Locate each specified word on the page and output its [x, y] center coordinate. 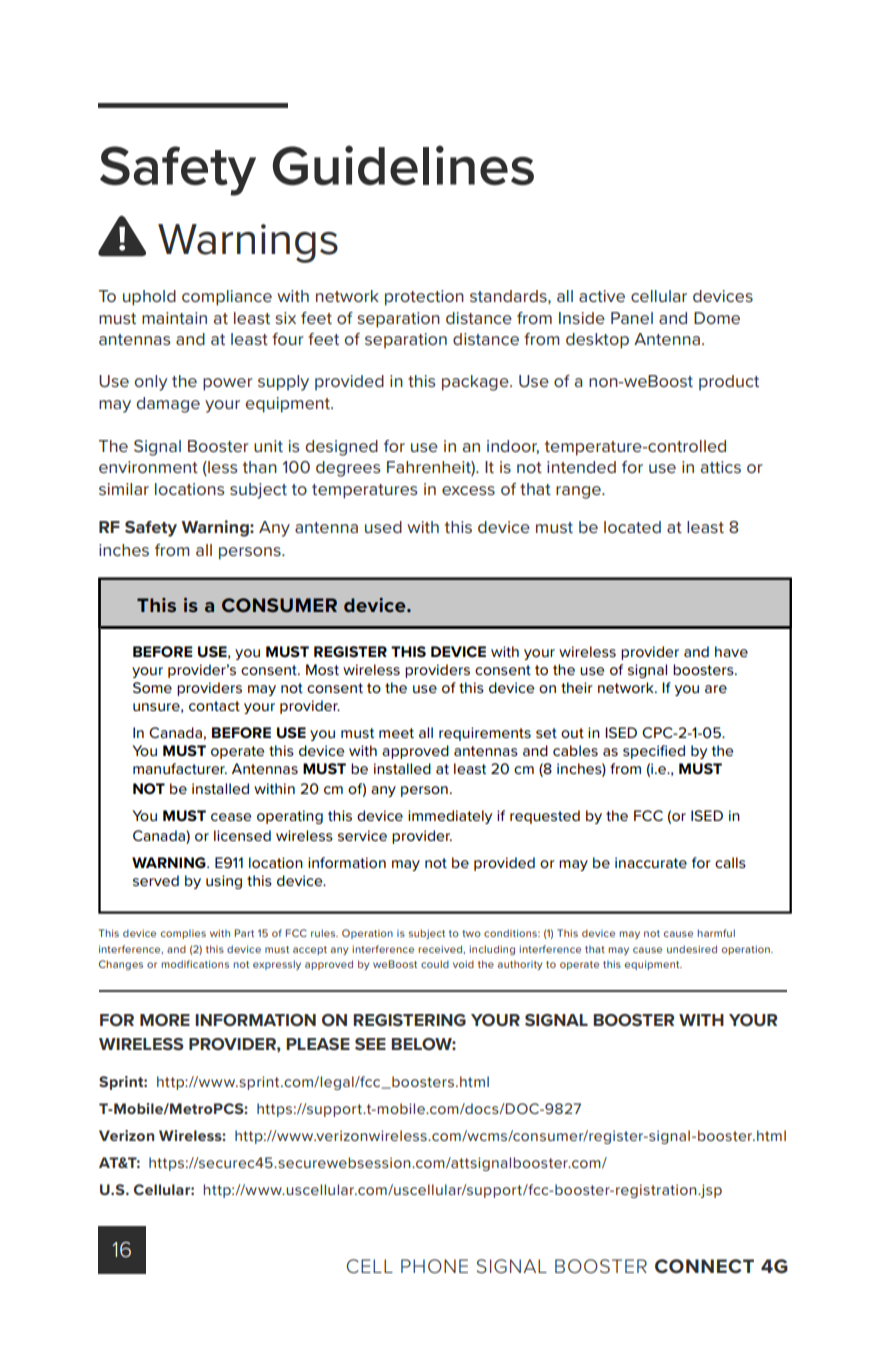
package [476, 383]
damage [168, 405]
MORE [165, 1020]
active [602, 296]
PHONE [434, 1266]
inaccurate [651, 862]
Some [152, 687]
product [729, 382]
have [731, 651]
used [383, 527]
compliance [227, 298]
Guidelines [403, 165]
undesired [692, 949]
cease [231, 817]
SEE [370, 1044]
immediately [450, 817]
